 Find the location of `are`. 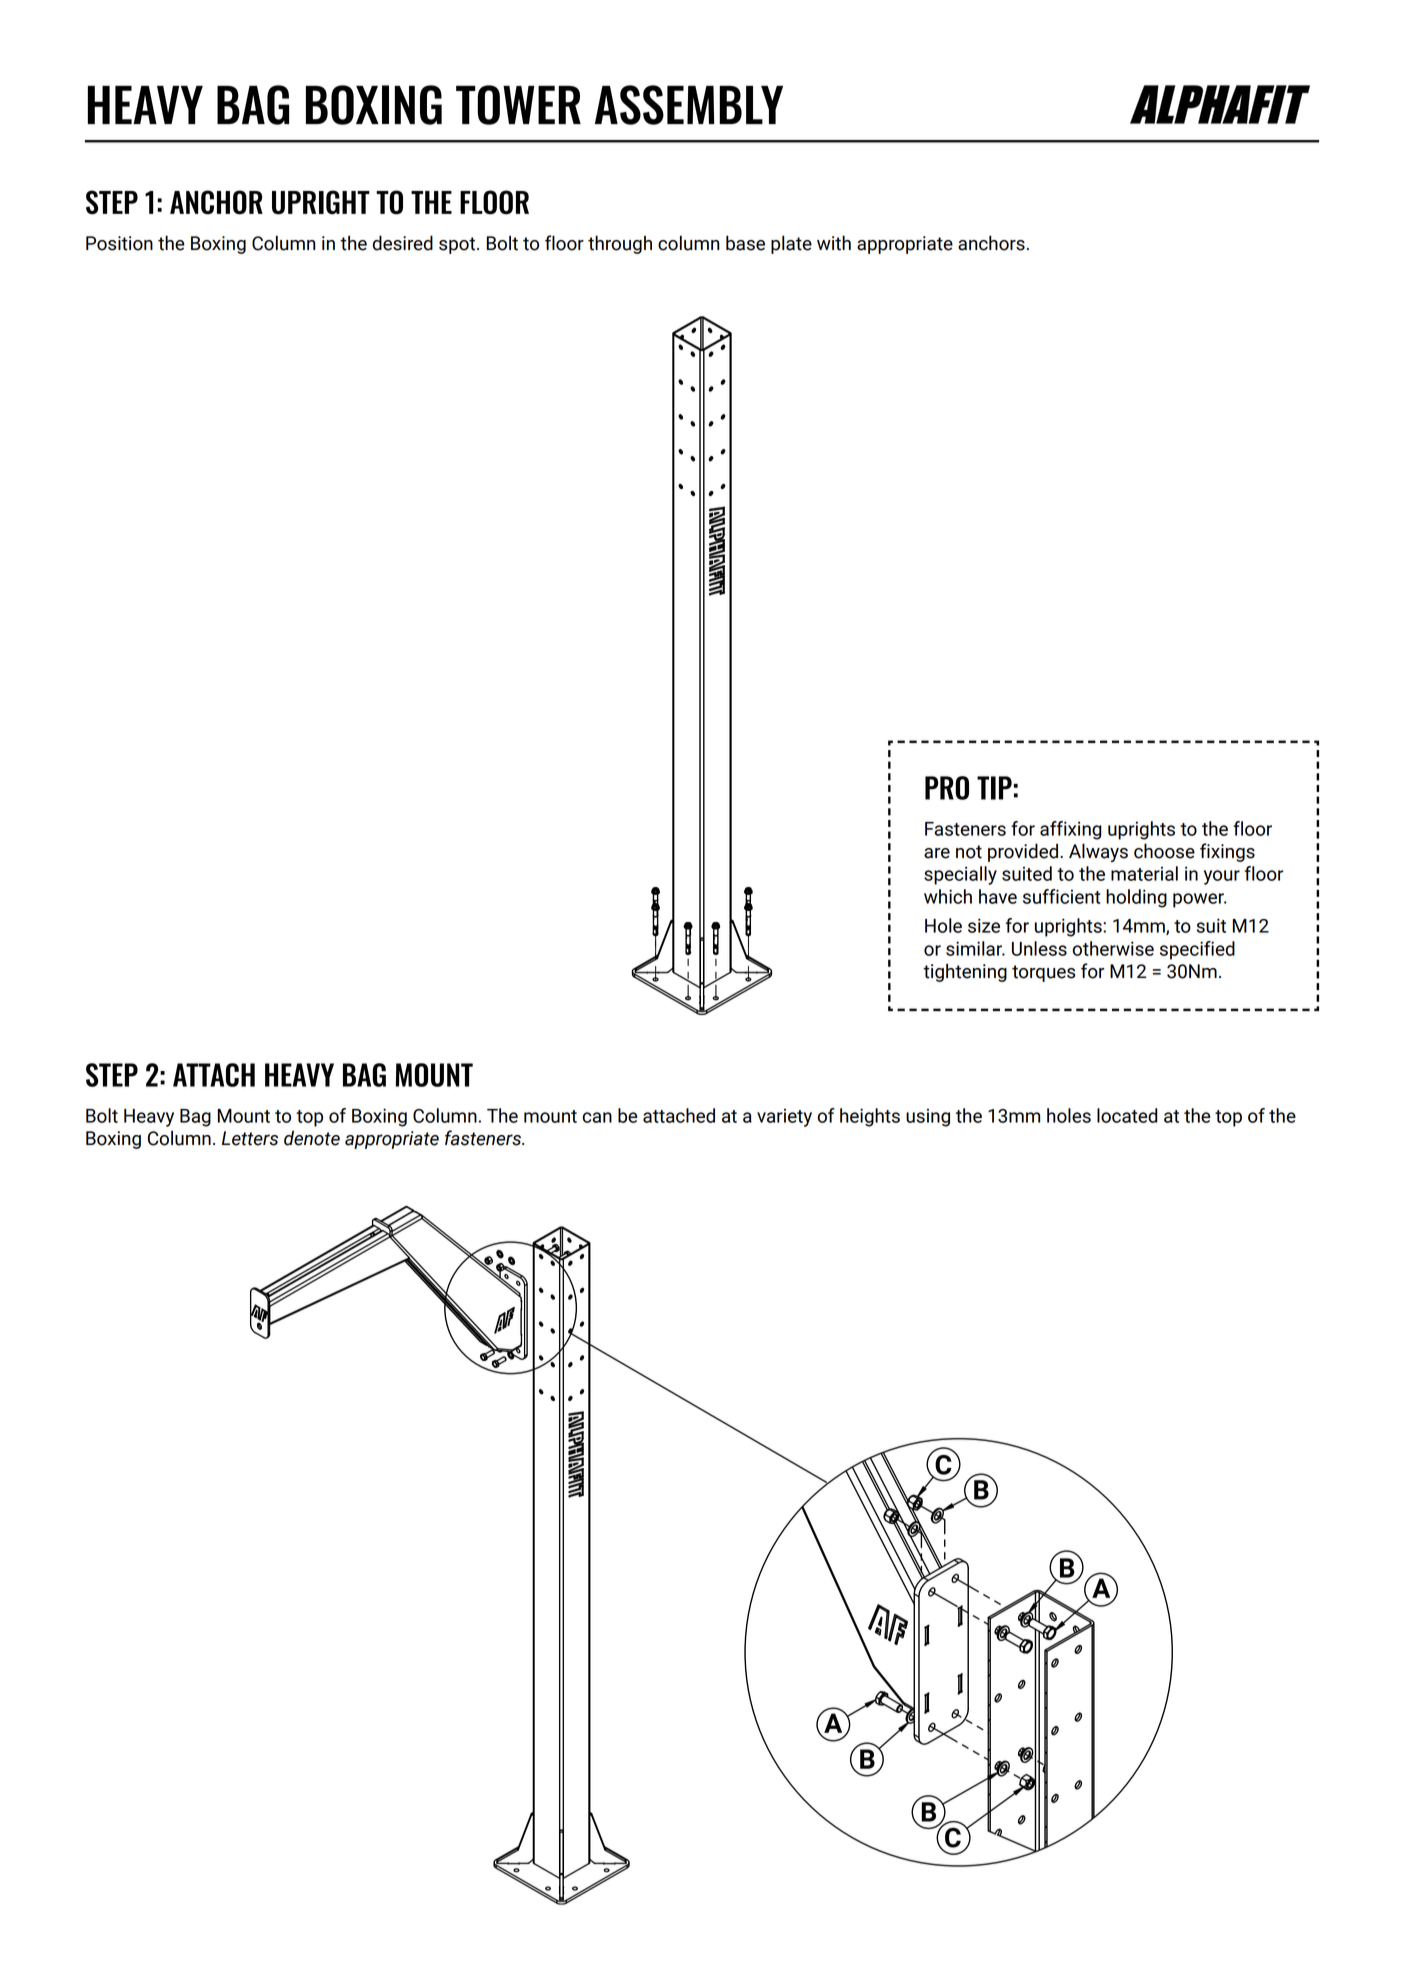

are is located at coordinates (937, 853).
